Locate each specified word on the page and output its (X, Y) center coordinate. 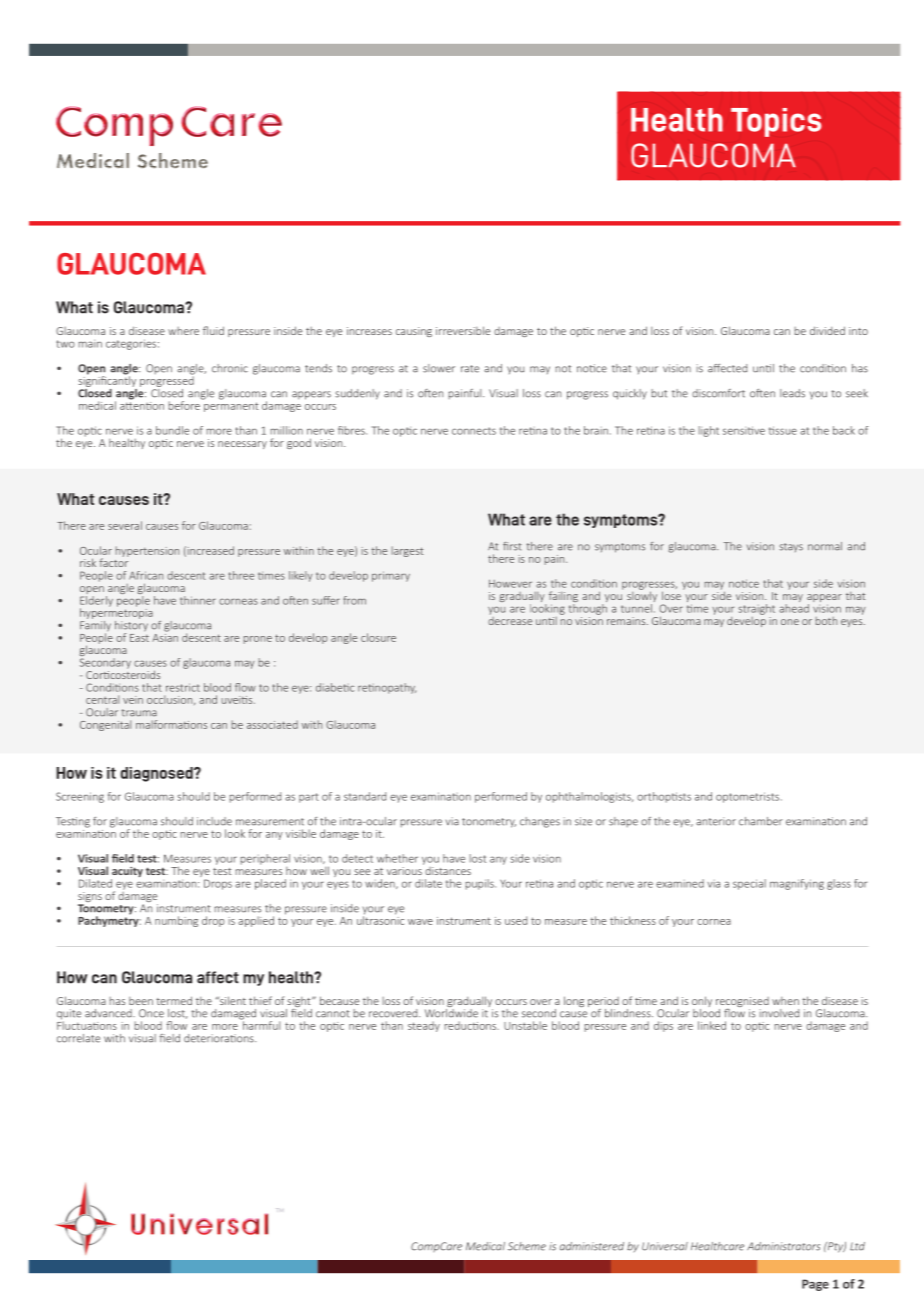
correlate (78, 1038)
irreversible (463, 330)
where (183, 331)
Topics (776, 122)
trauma (139, 713)
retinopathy (387, 688)
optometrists (749, 797)
